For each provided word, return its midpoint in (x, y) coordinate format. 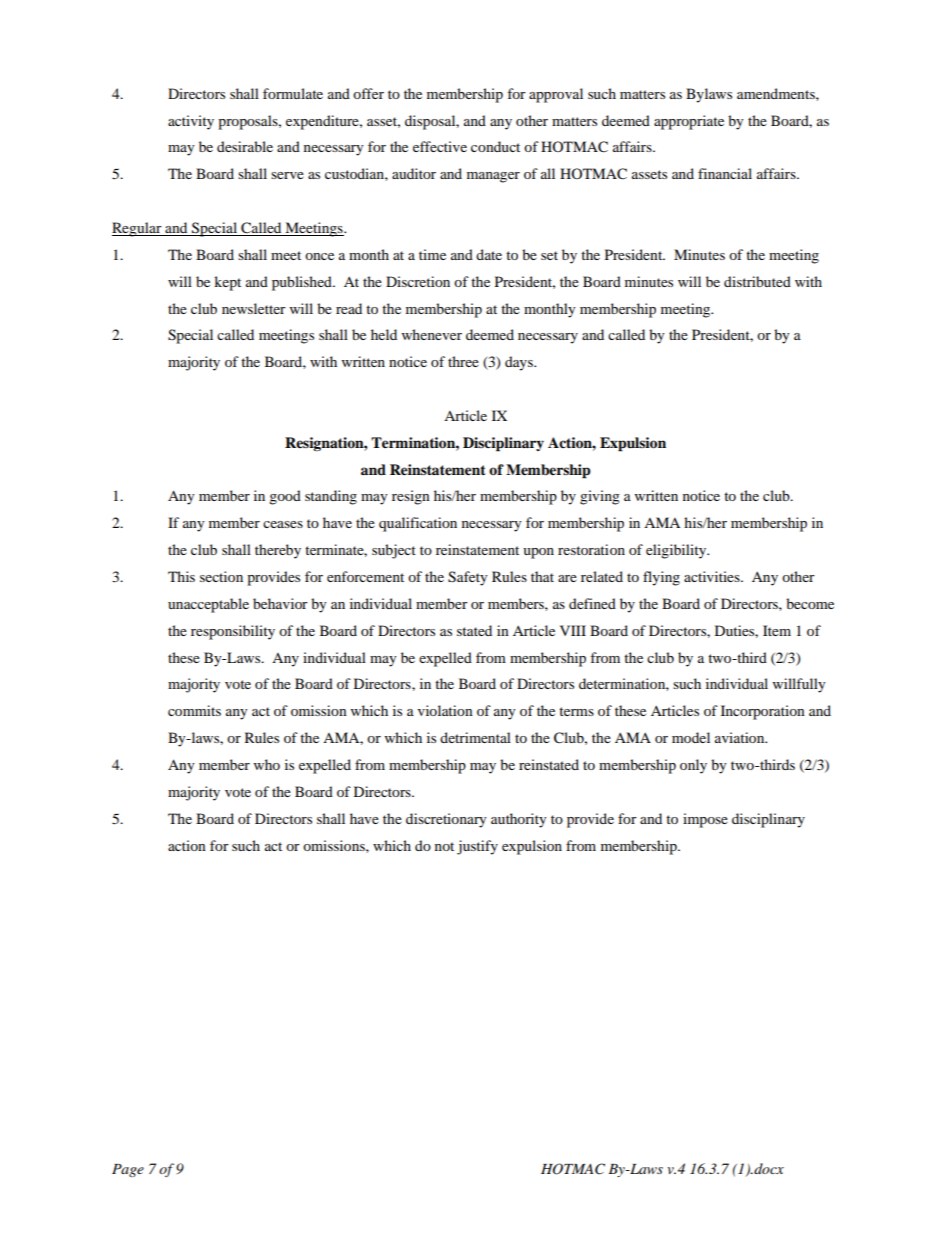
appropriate (689, 122)
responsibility (233, 632)
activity (191, 122)
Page (128, 1170)
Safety (468, 578)
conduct (495, 146)
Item (777, 630)
